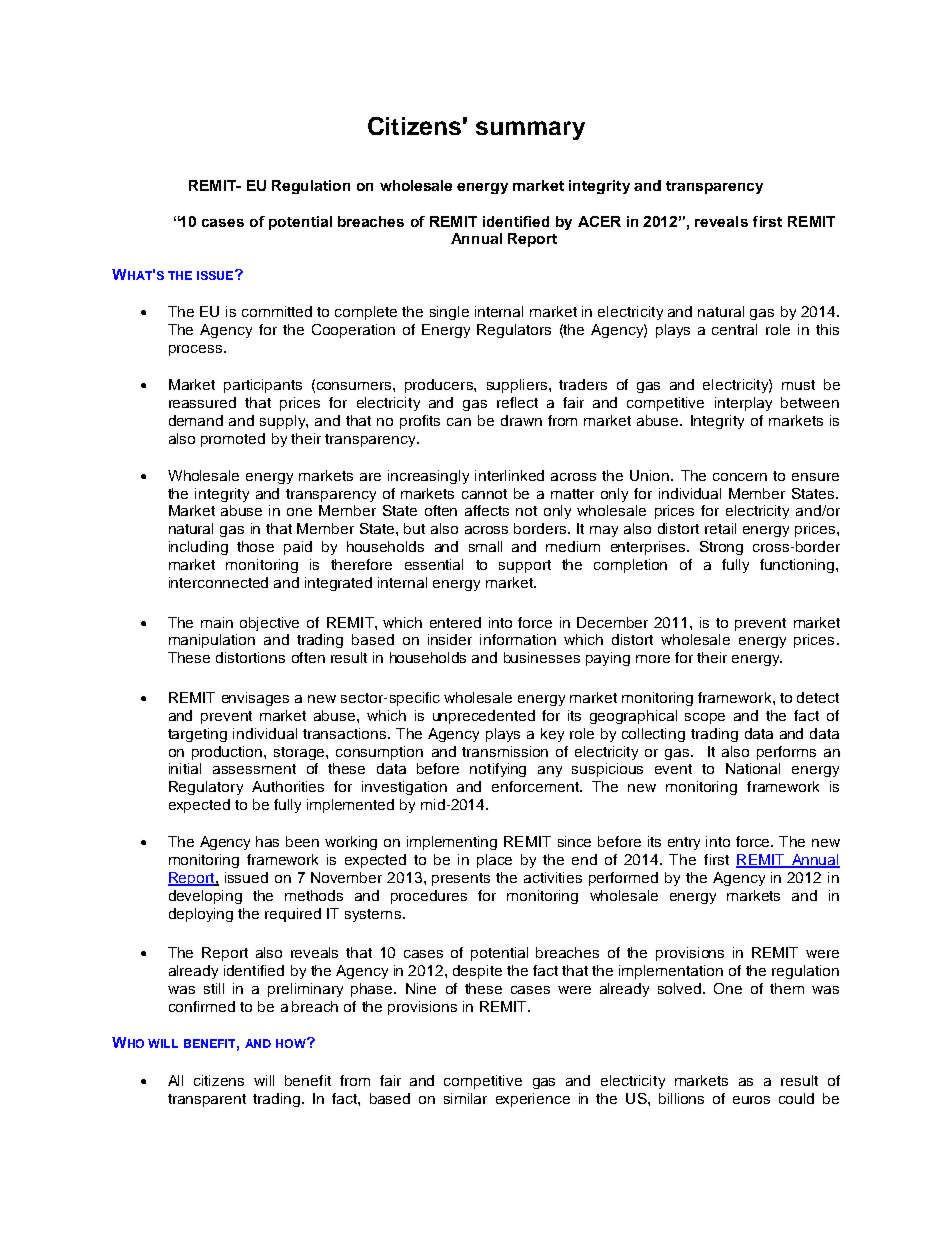  What do you see at coordinates (798, 566) in the document?
I see `functioning` at bounding box center [798, 566].
